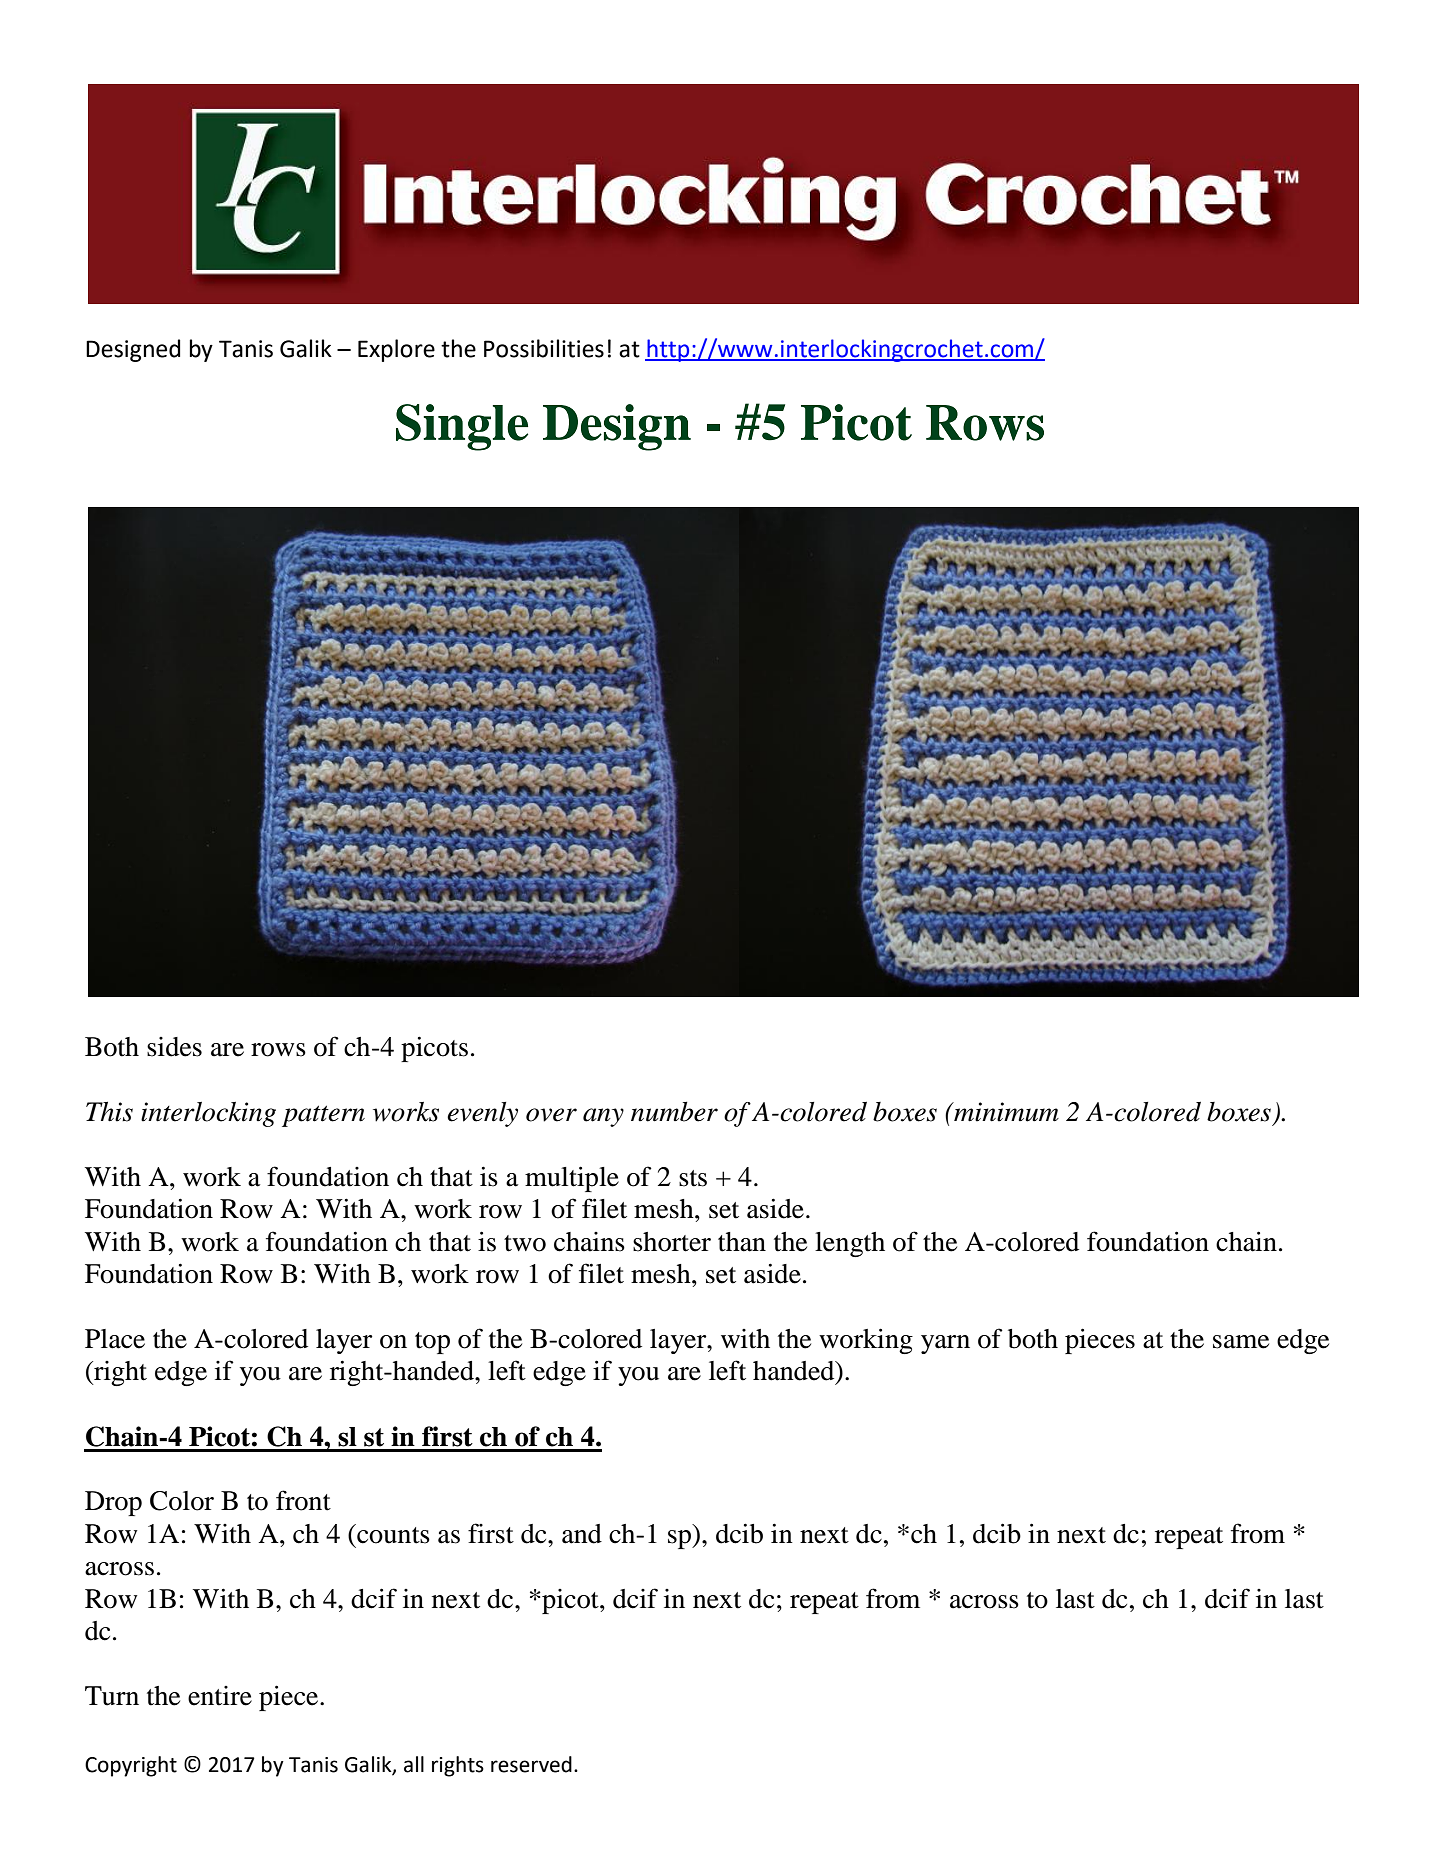 The image size is (1440, 1863). Describe the element at coordinates (672, 1242) in the page. I see `shorter` at that location.
